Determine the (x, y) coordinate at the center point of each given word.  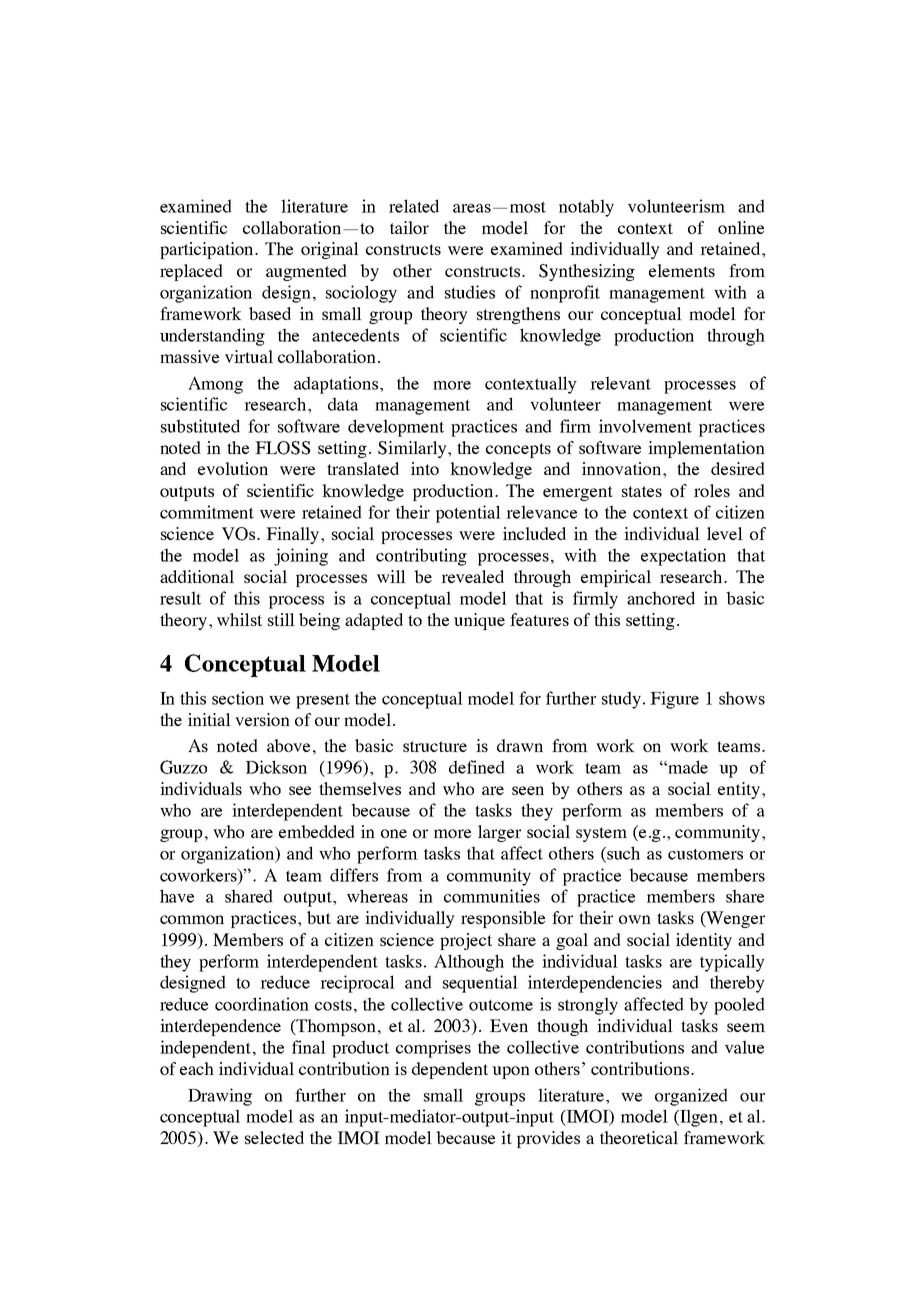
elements (682, 270)
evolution (233, 468)
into (425, 468)
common (192, 919)
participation (208, 250)
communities (492, 896)
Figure (674, 700)
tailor (409, 227)
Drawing (220, 1097)
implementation (706, 449)
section (238, 698)
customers (705, 854)
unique (479, 621)
